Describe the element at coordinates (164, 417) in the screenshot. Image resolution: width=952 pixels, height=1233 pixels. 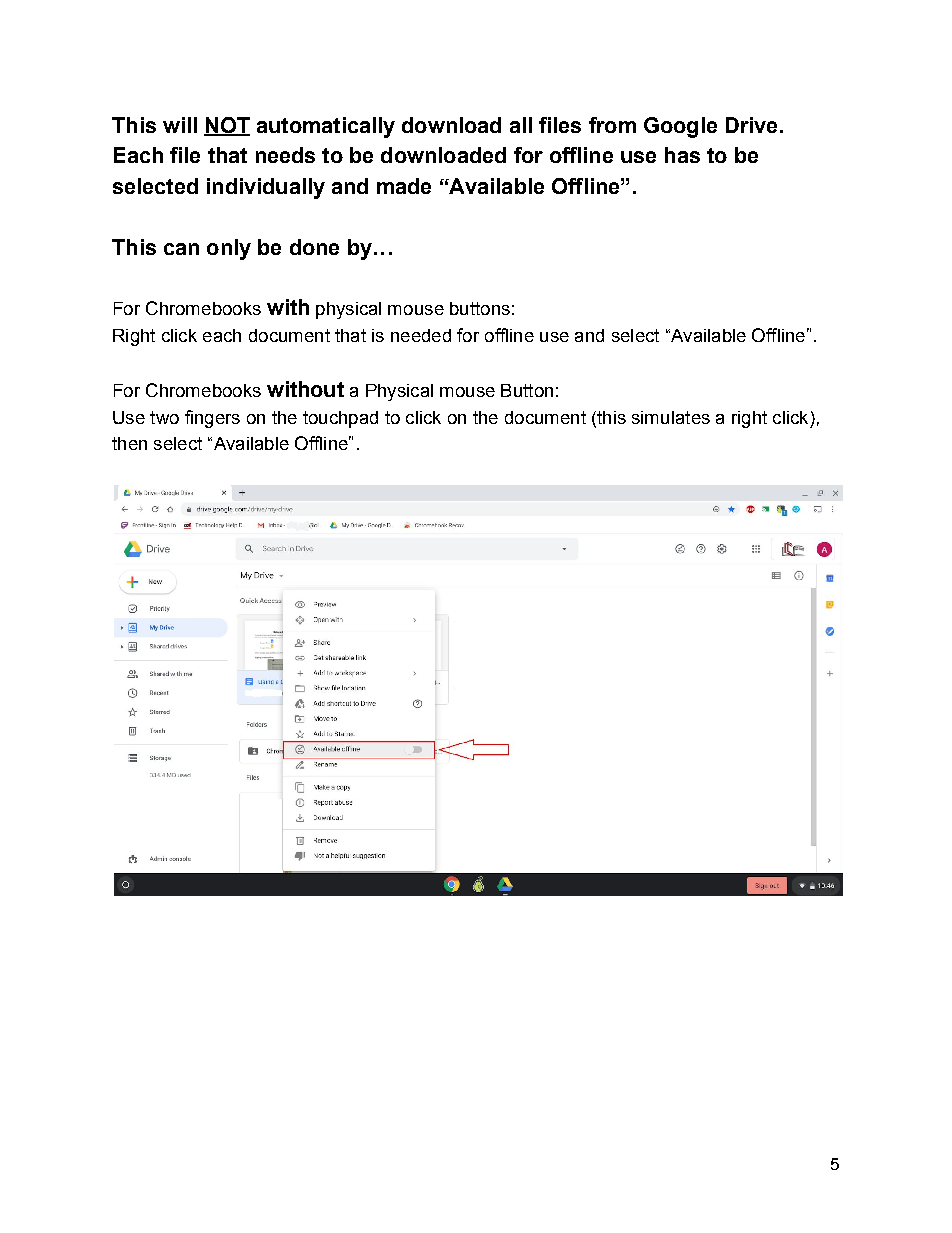
I see `two` at that location.
